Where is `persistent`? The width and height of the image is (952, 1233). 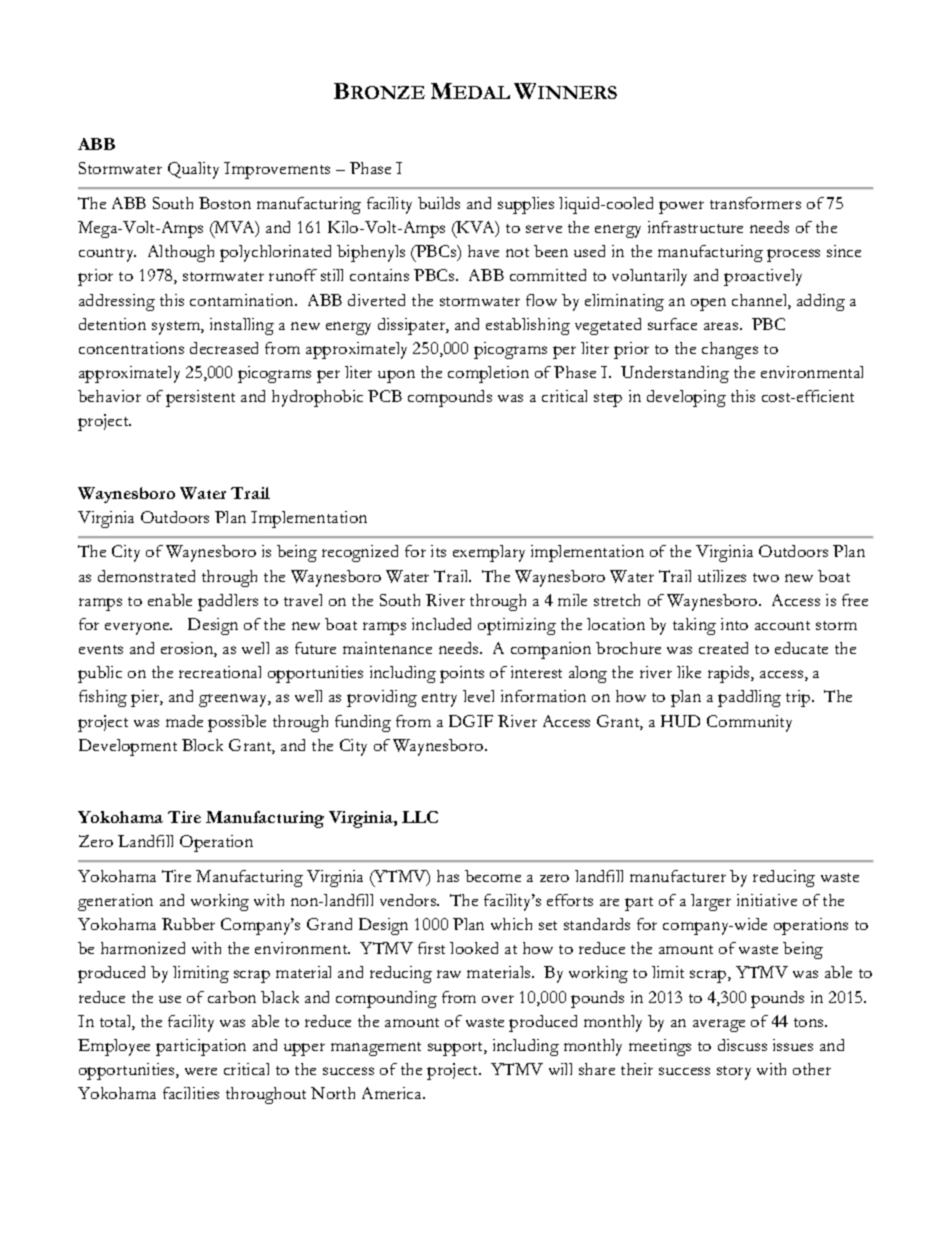
persistent is located at coordinates (200, 398).
